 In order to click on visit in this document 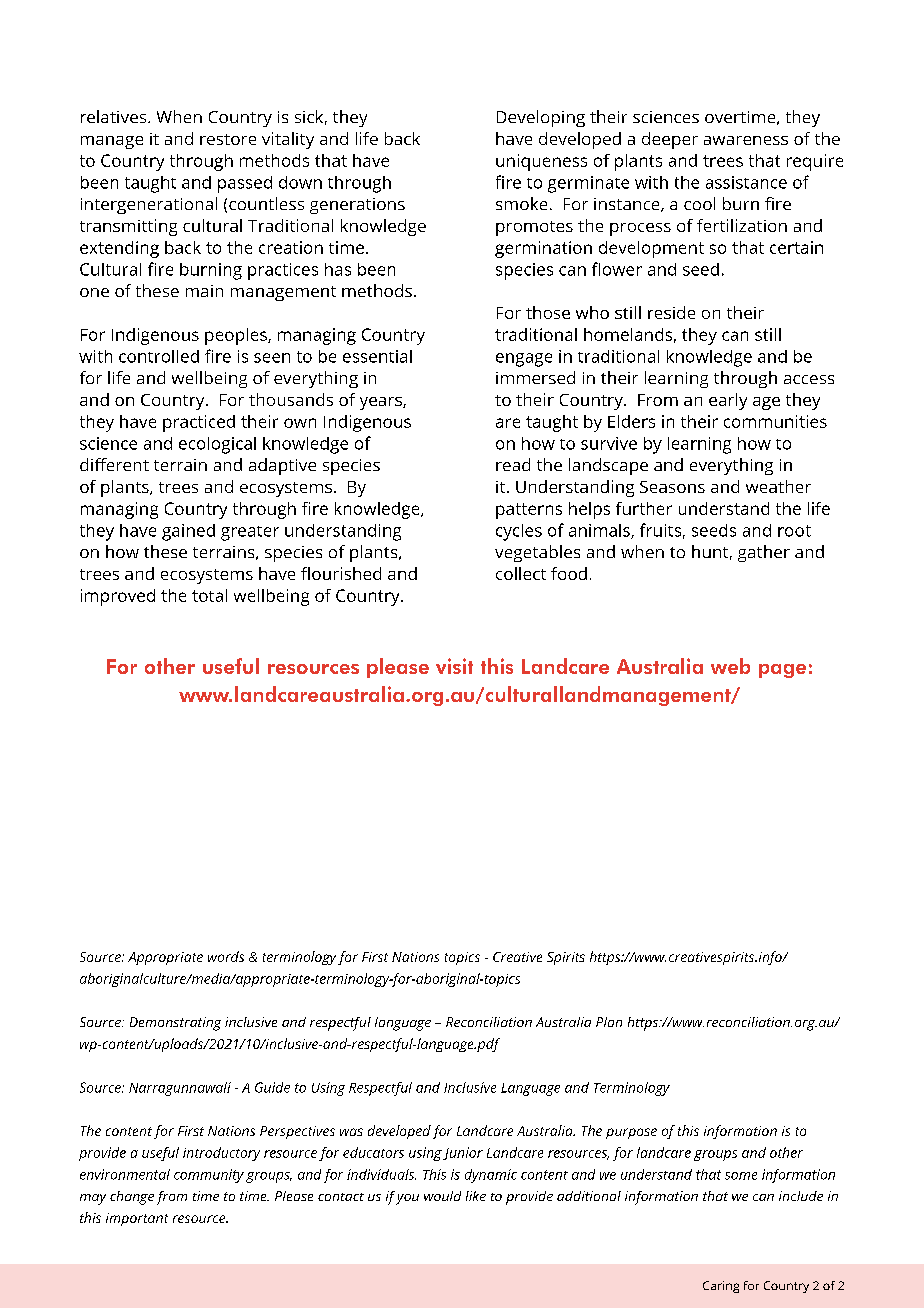, I will do `click(454, 666)`.
